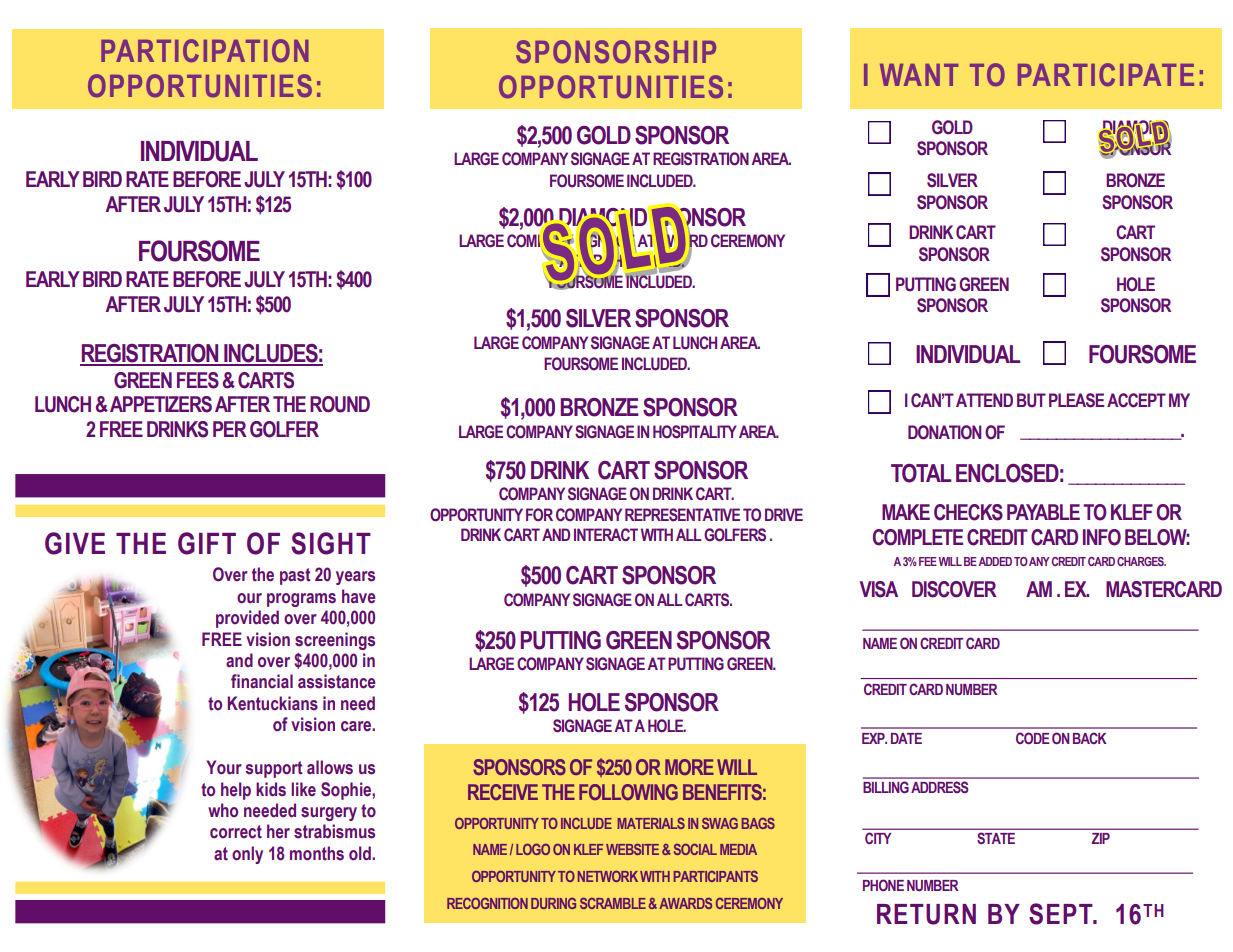  I want to click on ATTEND, so click(984, 400).
